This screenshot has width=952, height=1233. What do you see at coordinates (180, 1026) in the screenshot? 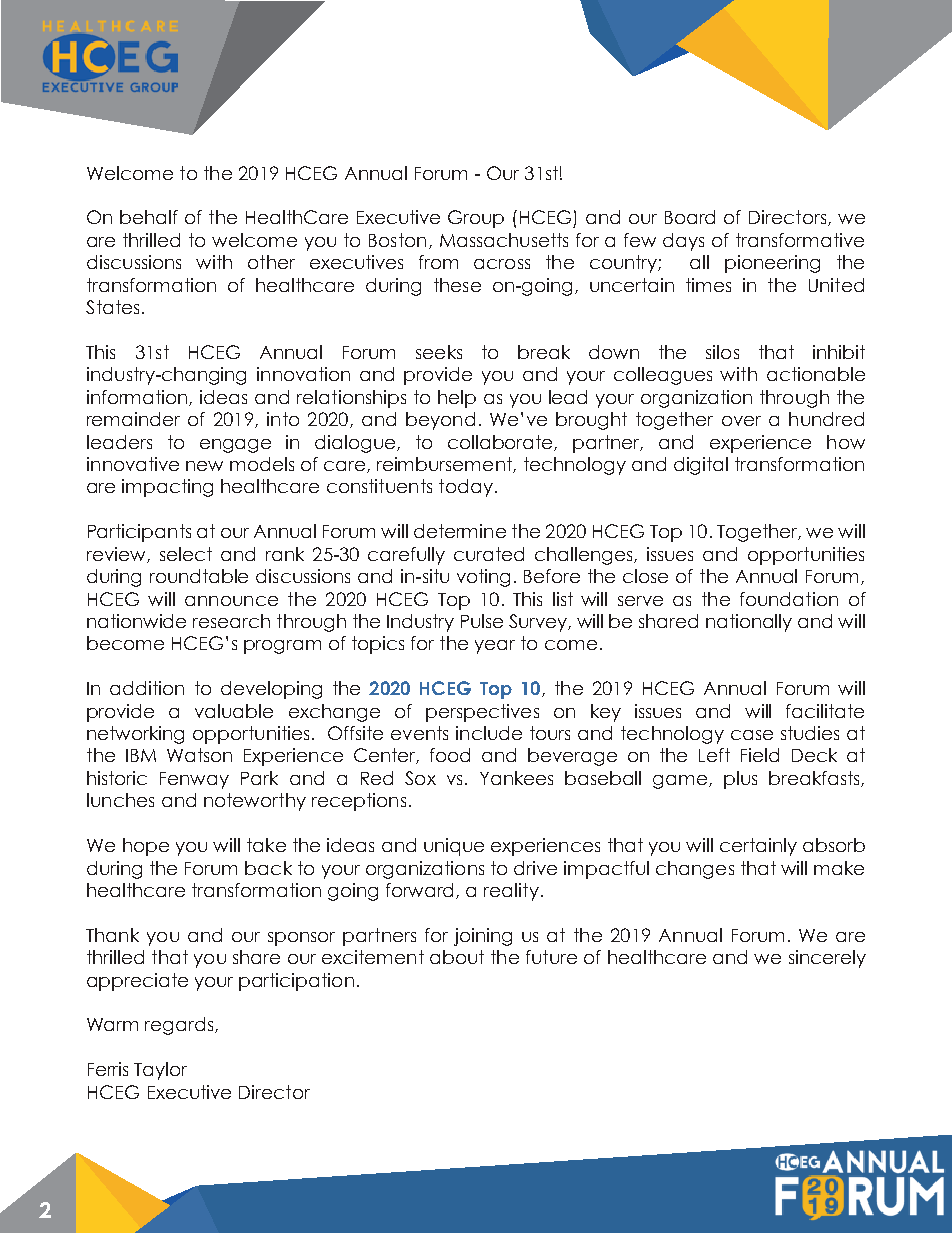
I see `regards` at bounding box center [180, 1026].
